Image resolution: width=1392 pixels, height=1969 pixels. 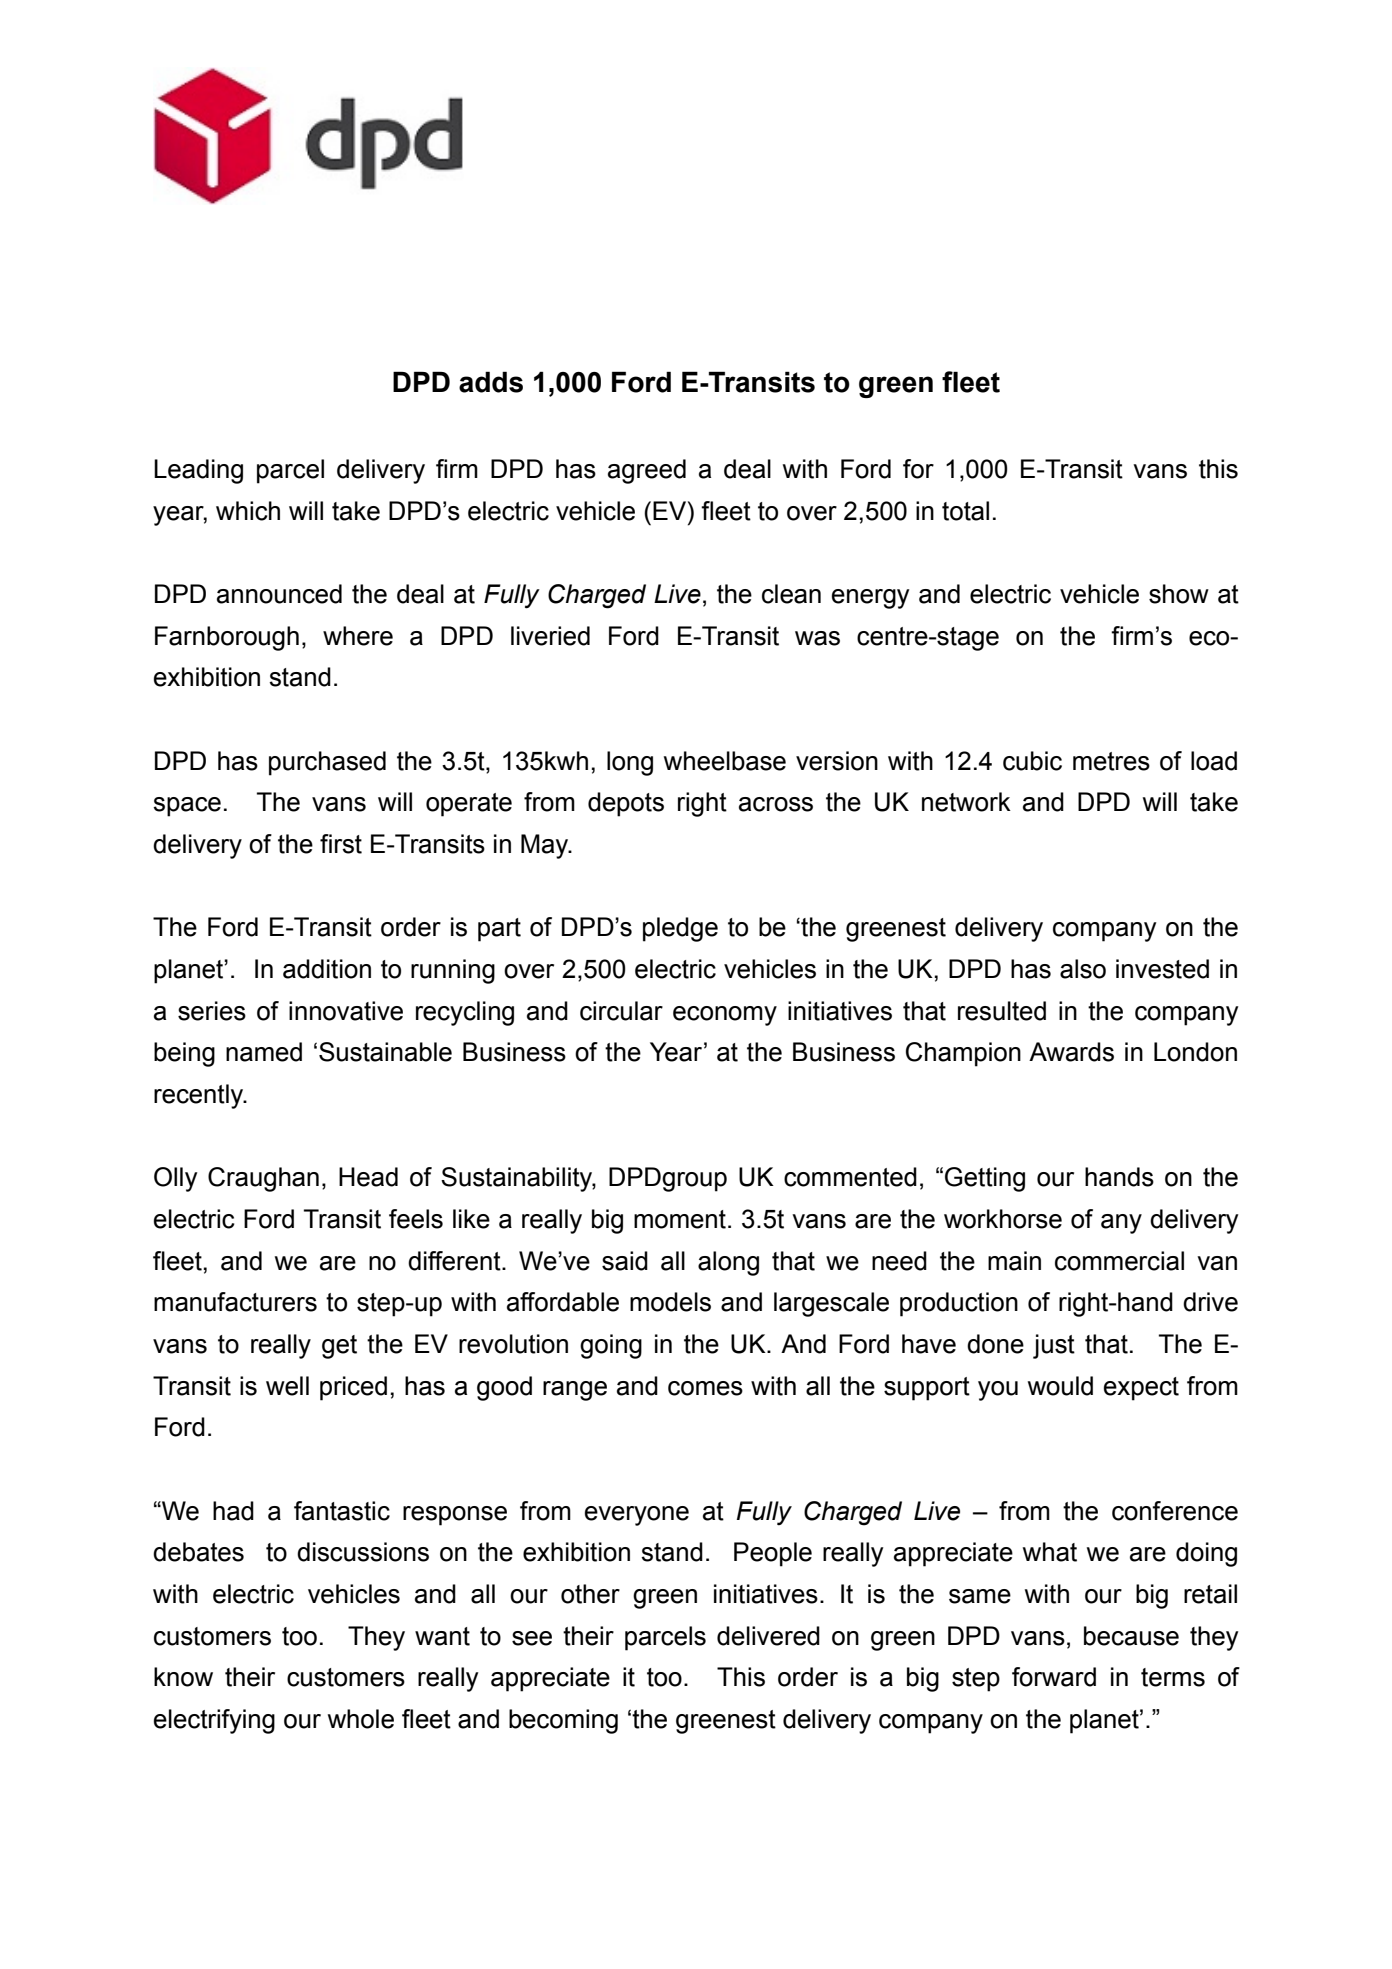 What do you see at coordinates (198, 471) in the screenshot?
I see `Leading` at bounding box center [198, 471].
